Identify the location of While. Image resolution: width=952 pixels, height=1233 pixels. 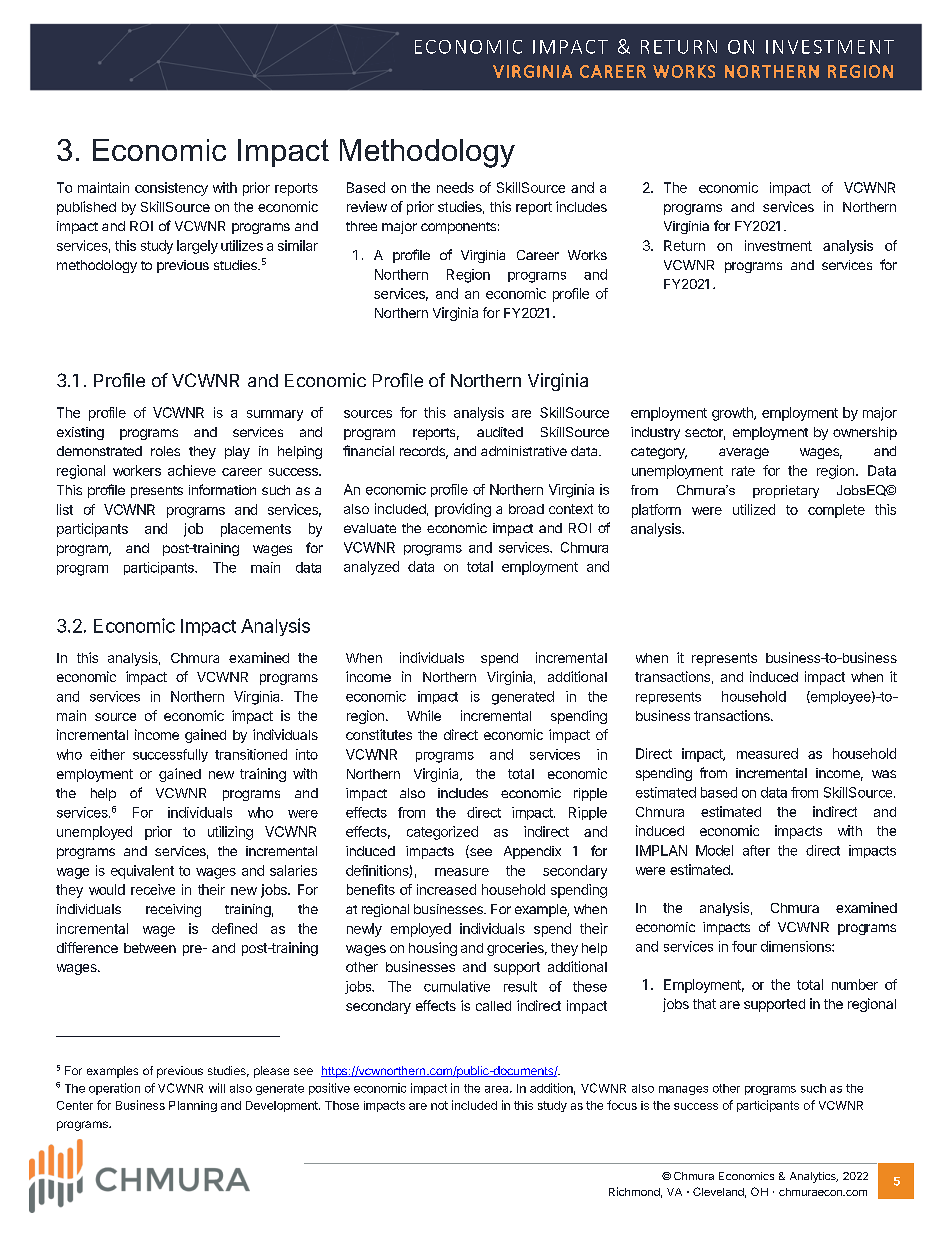
(424, 715).
